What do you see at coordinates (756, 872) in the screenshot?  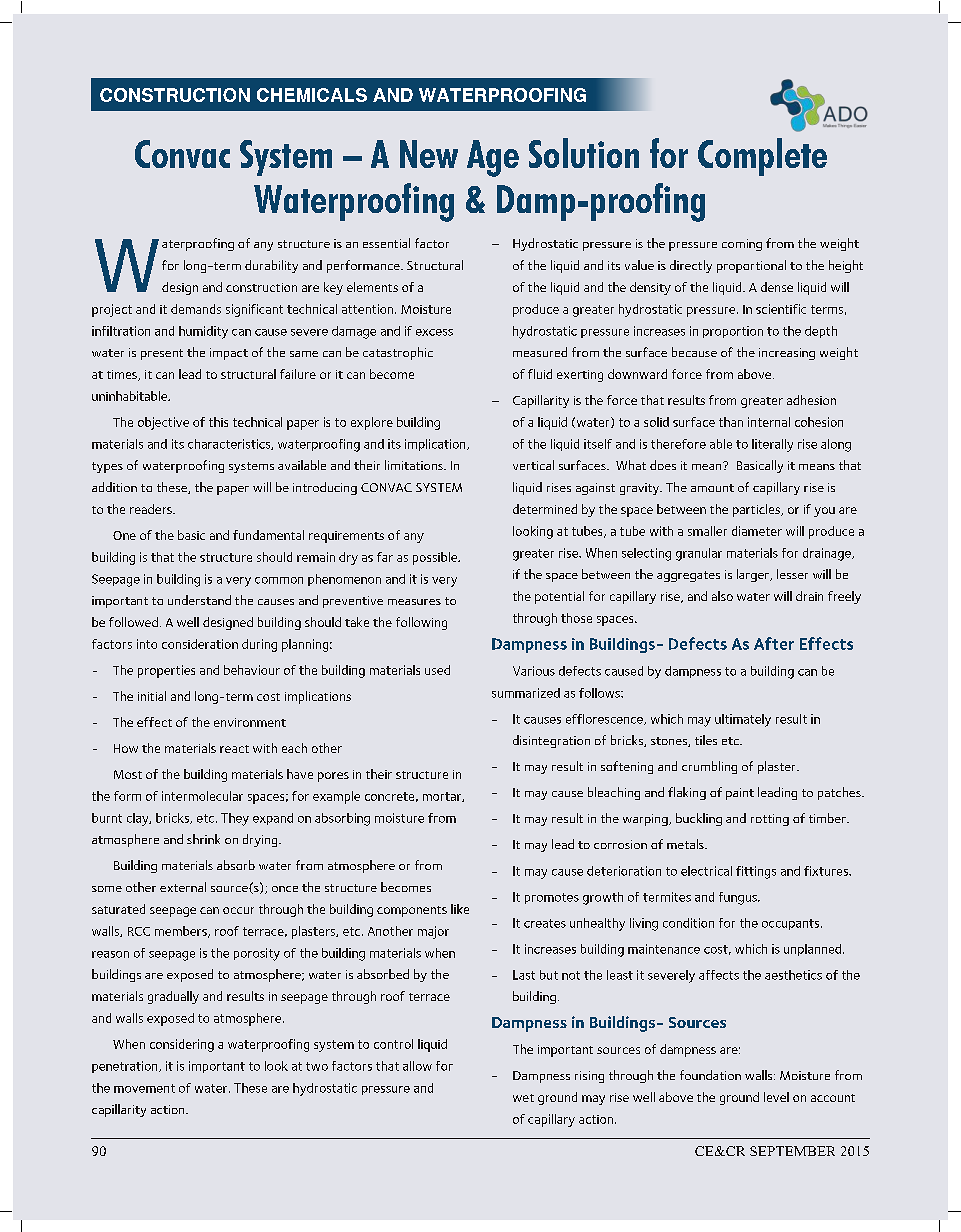 I see `fittings` at bounding box center [756, 872].
